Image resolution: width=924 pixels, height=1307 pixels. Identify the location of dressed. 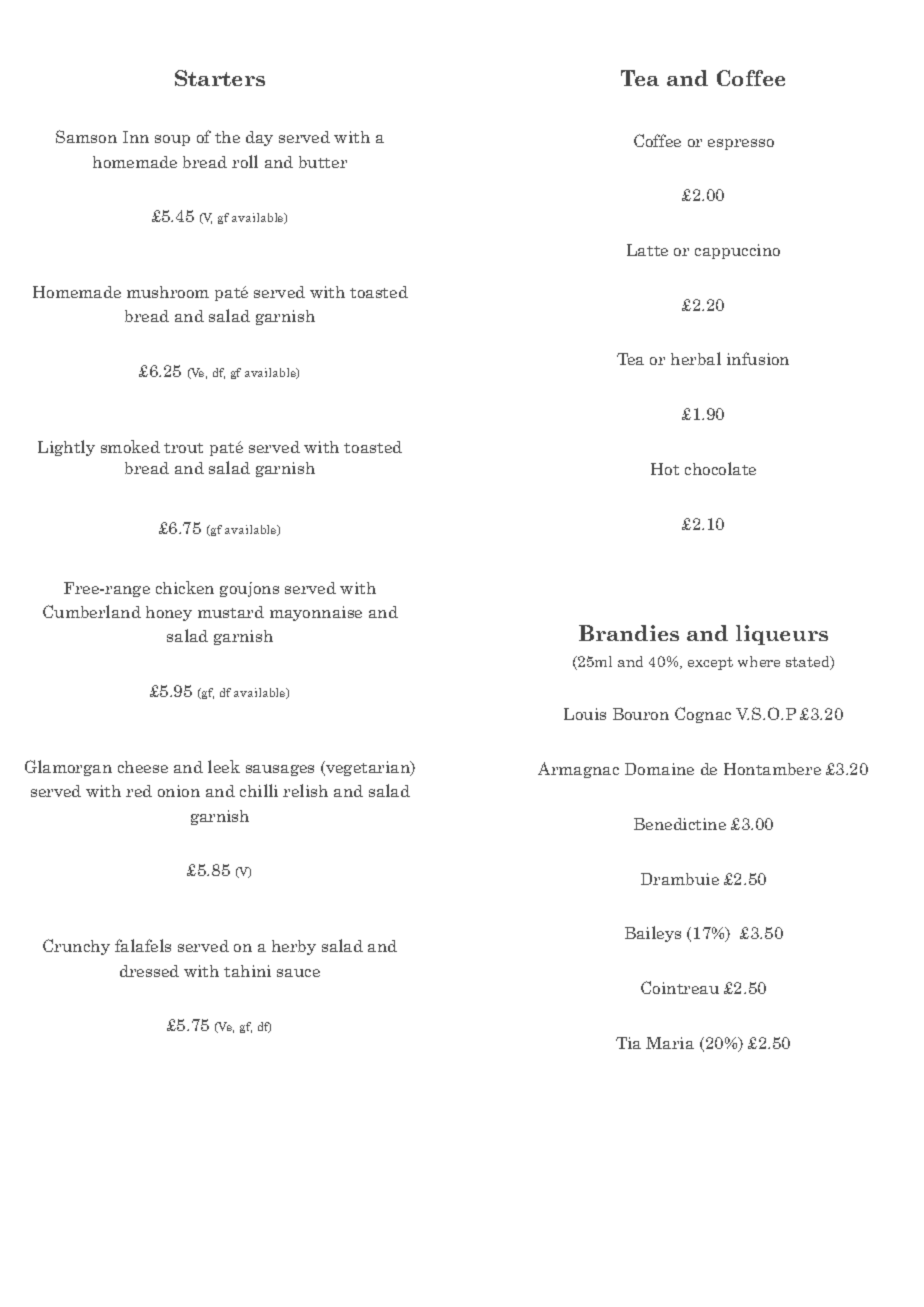
(149, 971).
